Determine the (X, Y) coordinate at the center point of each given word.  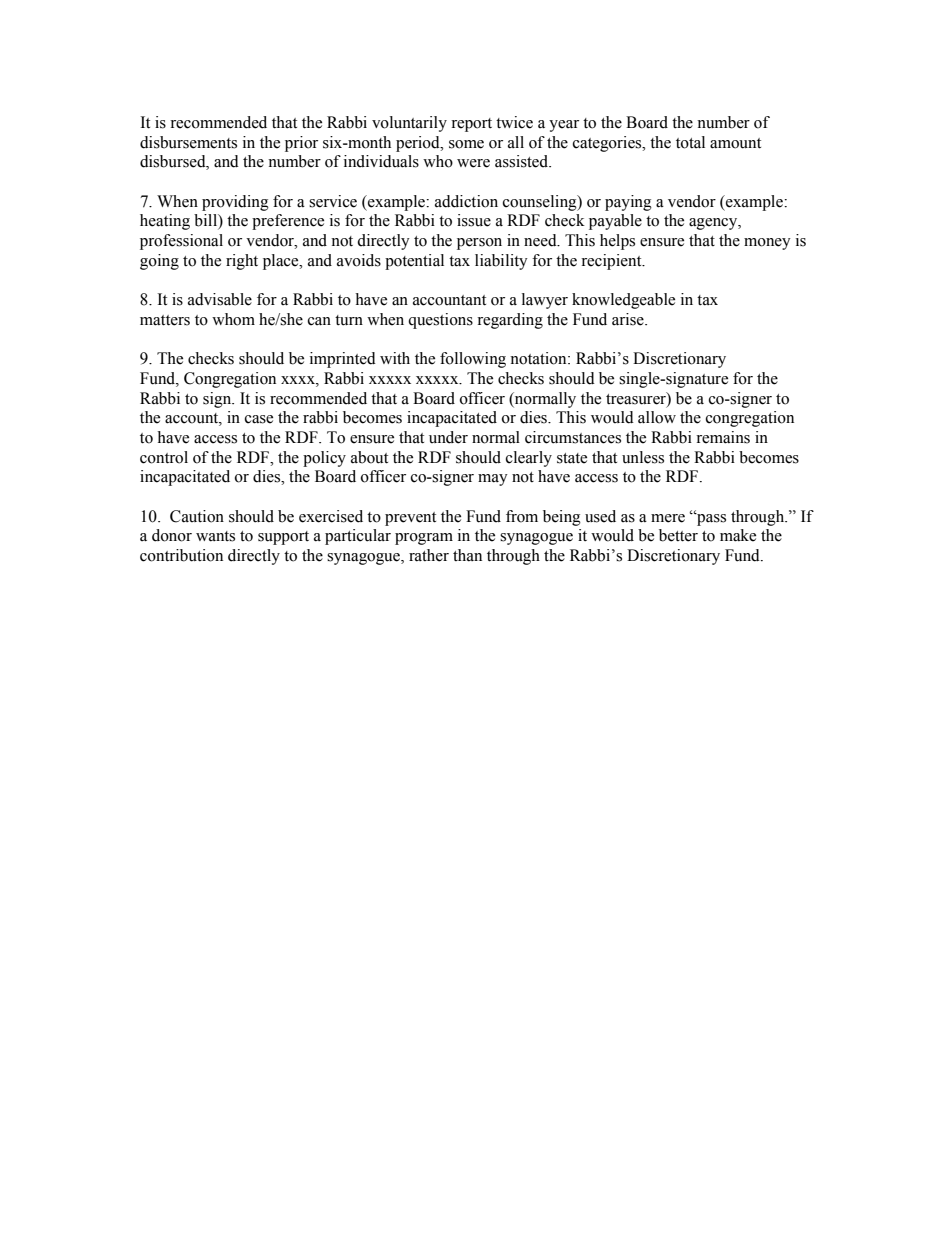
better (678, 535)
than (467, 555)
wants (215, 536)
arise (629, 319)
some (466, 144)
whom (233, 319)
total (690, 142)
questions (440, 321)
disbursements (188, 142)
